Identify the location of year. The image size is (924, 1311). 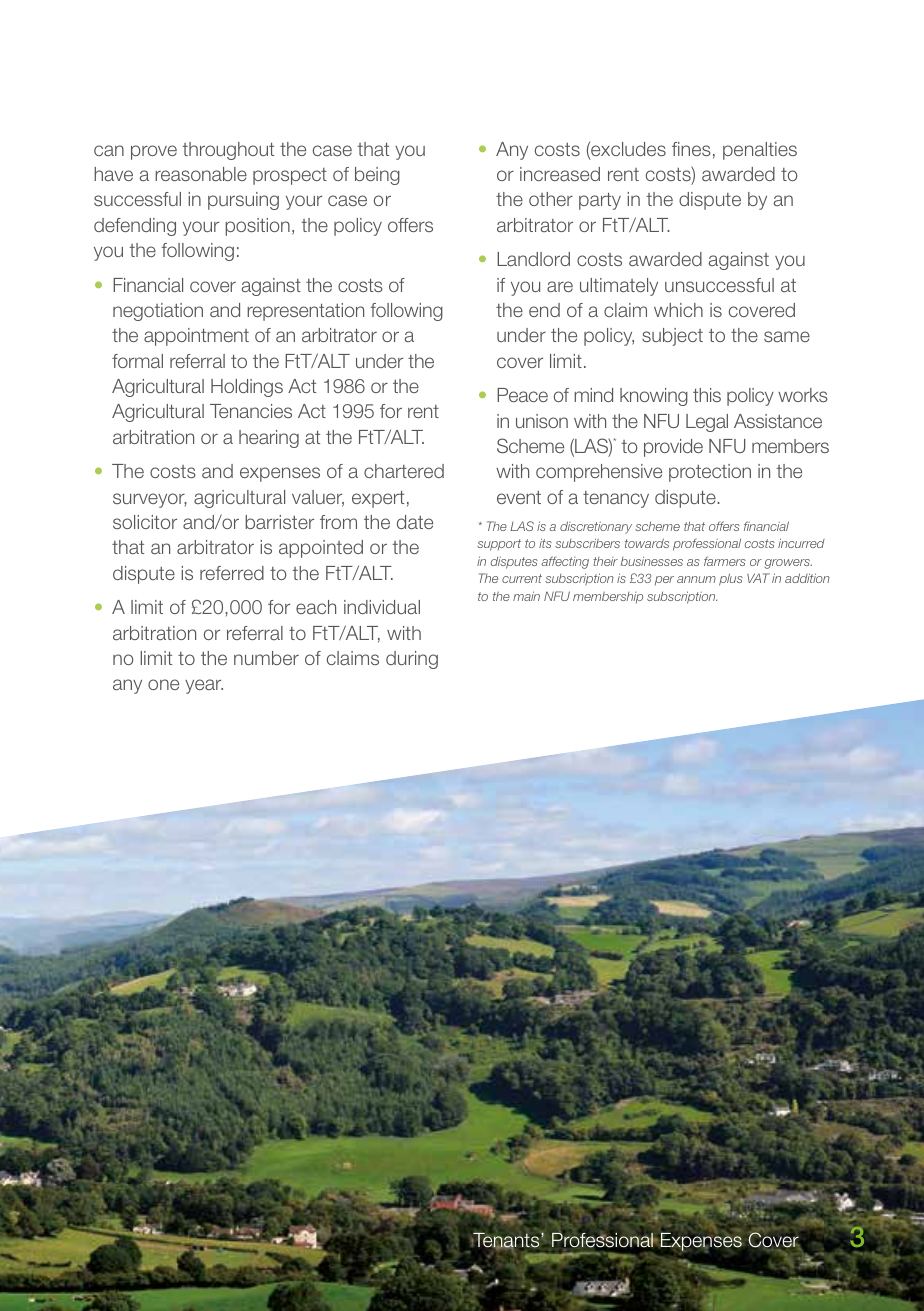
(204, 686).
